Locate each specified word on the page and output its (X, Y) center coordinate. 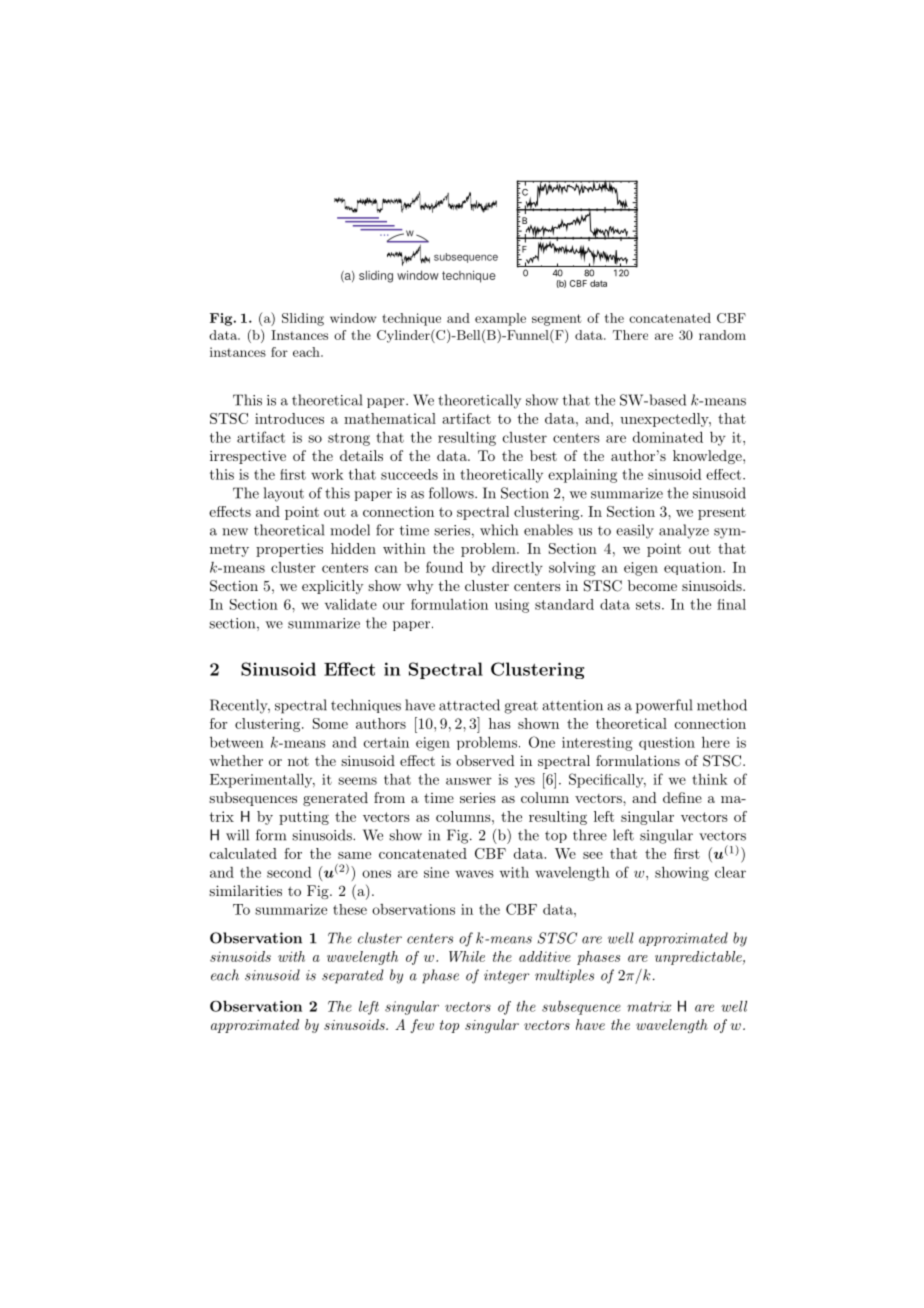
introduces (289, 418)
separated (353, 976)
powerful (664, 706)
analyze (684, 531)
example (500, 319)
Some (330, 723)
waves (474, 874)
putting (304, 818)
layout (284, 494)
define (682, 797)
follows (452, 493)
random (722, 335)
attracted (469, 705)
